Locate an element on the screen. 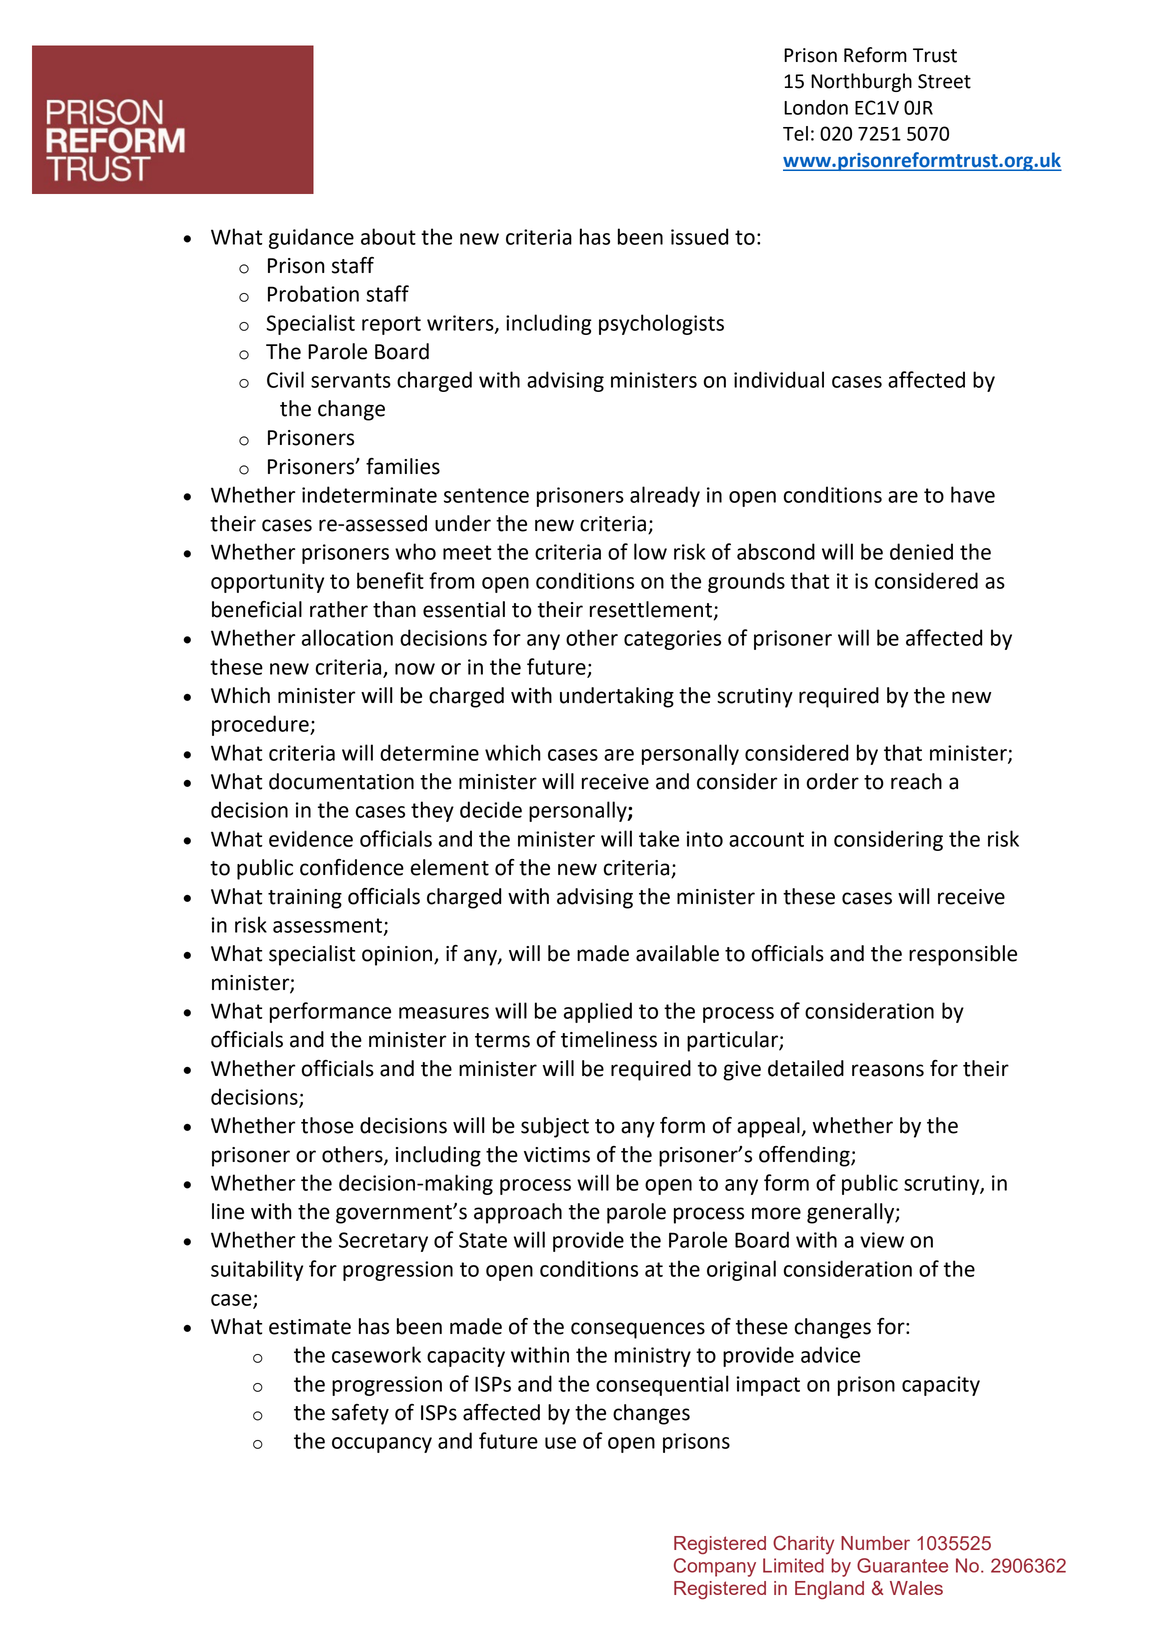  reach is located at coordinates (916, 781).
